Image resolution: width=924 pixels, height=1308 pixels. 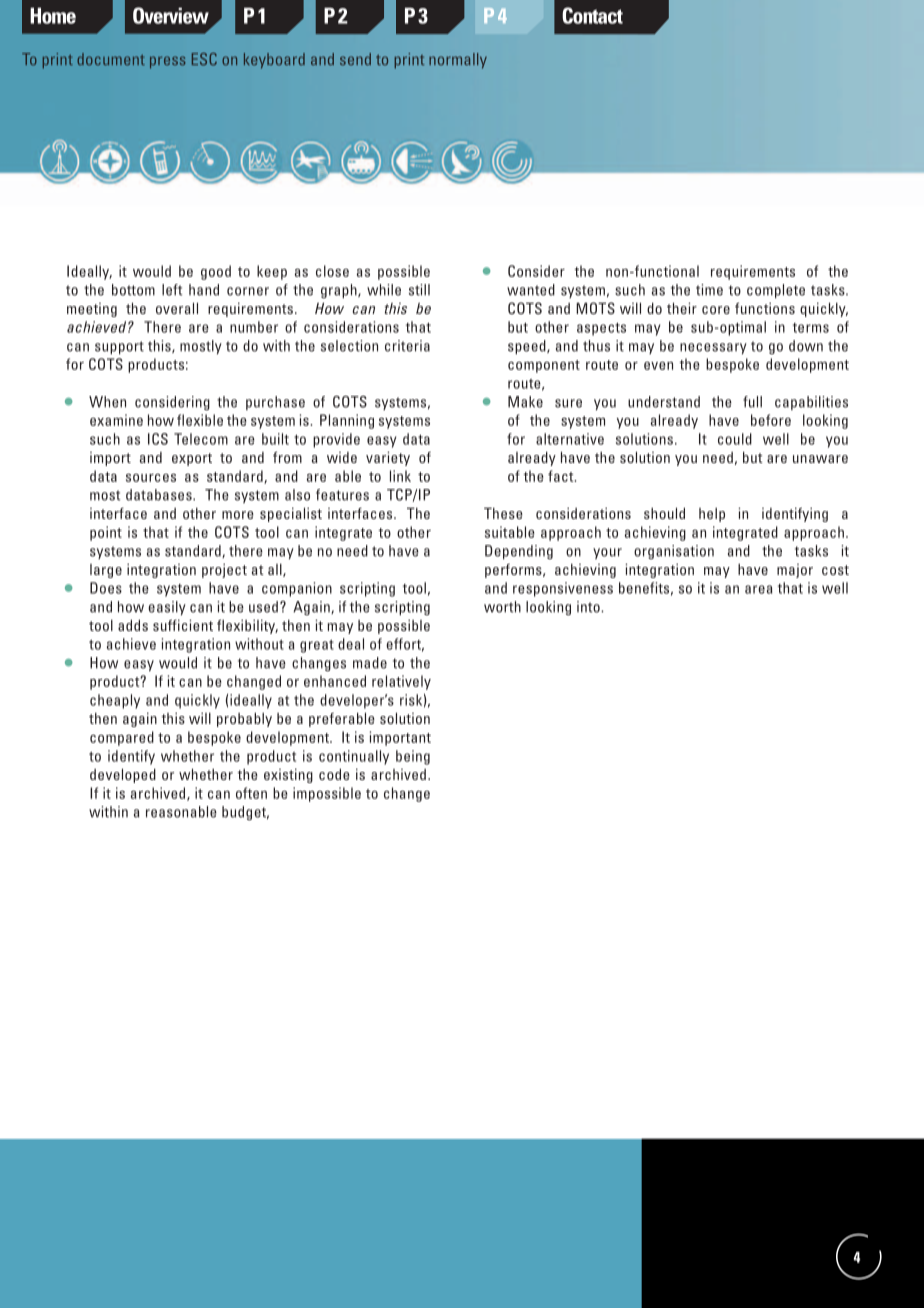 I want to click on flexible, so click(x=200, y=420).
